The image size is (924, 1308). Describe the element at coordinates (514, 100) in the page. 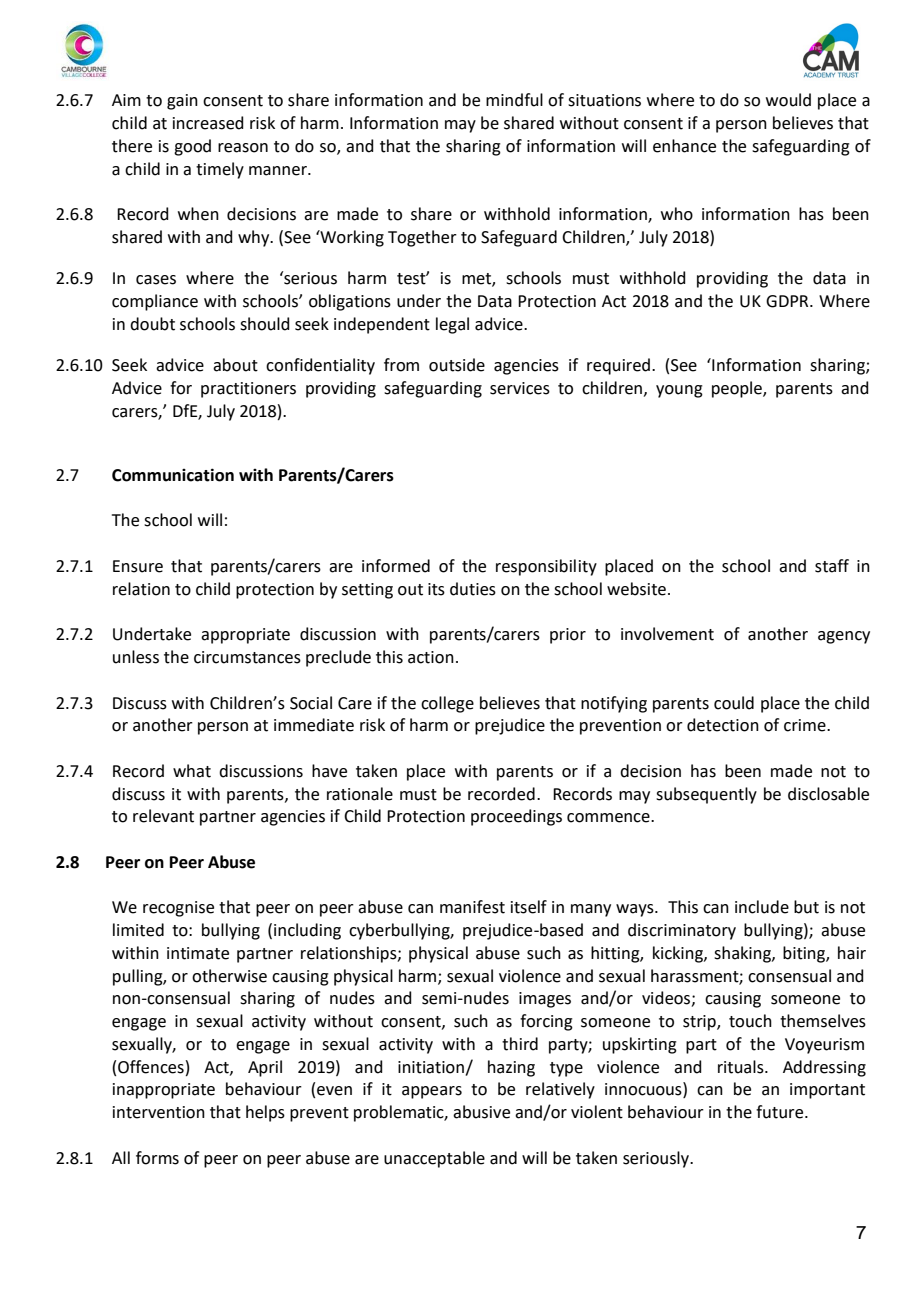

I see `mindful` at that location.
